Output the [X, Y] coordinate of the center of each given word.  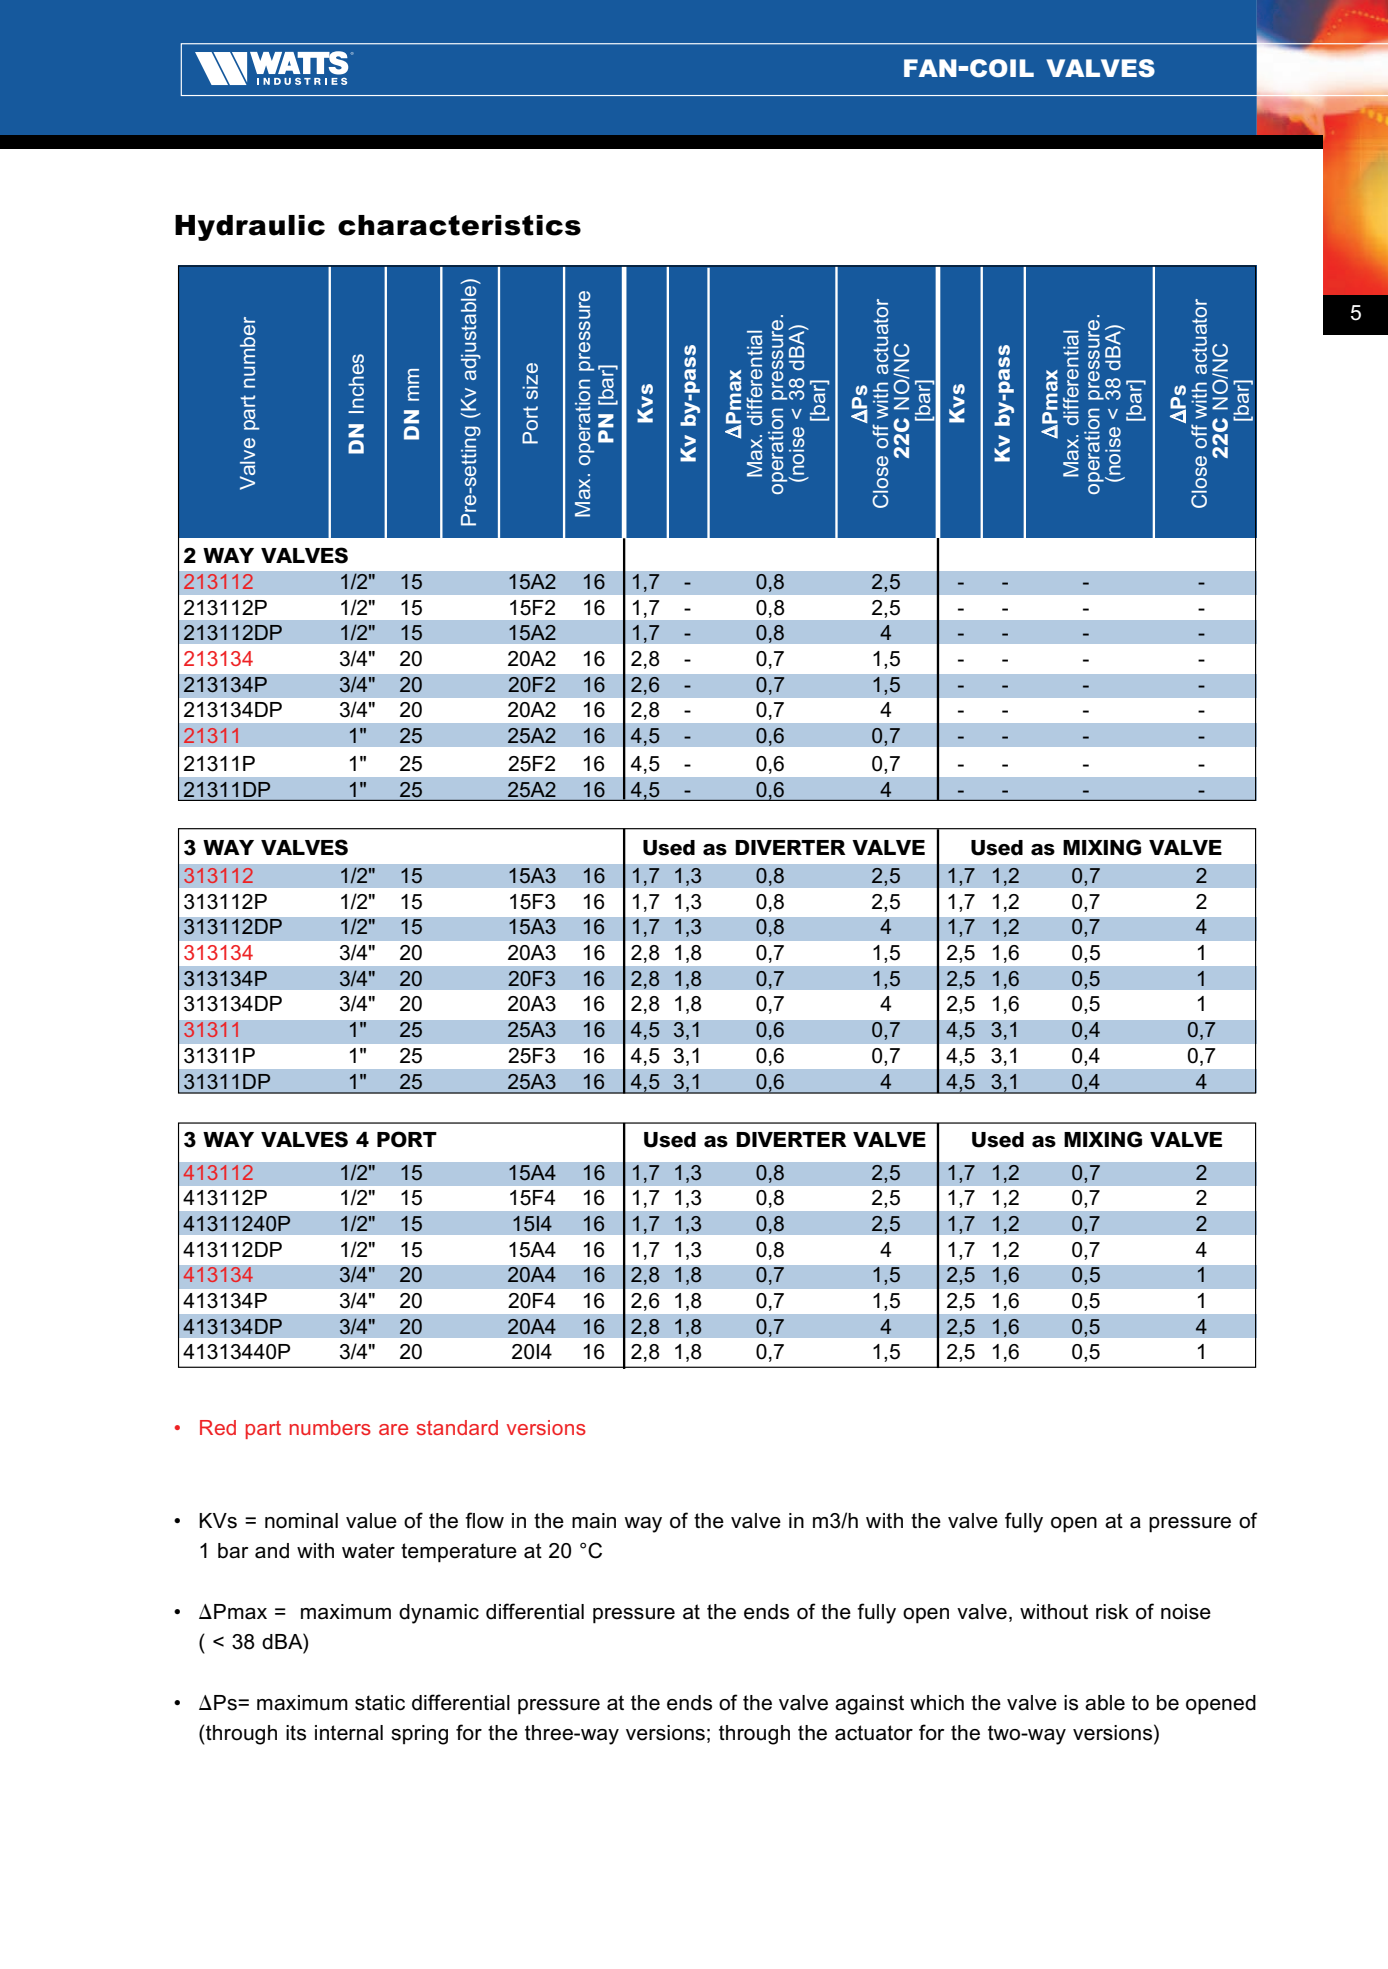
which [937, 1703]
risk [1112, 1612]
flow [484, 1520]
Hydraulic [250, 228]
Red [218, 1427]
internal [349, 1733]
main [594, 1521]
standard [457, 1427]
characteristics [459, 225]
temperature [459, 1553]
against [869, 1705]
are [393, 1429]
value [371, 1521]
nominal [301, 1521]
